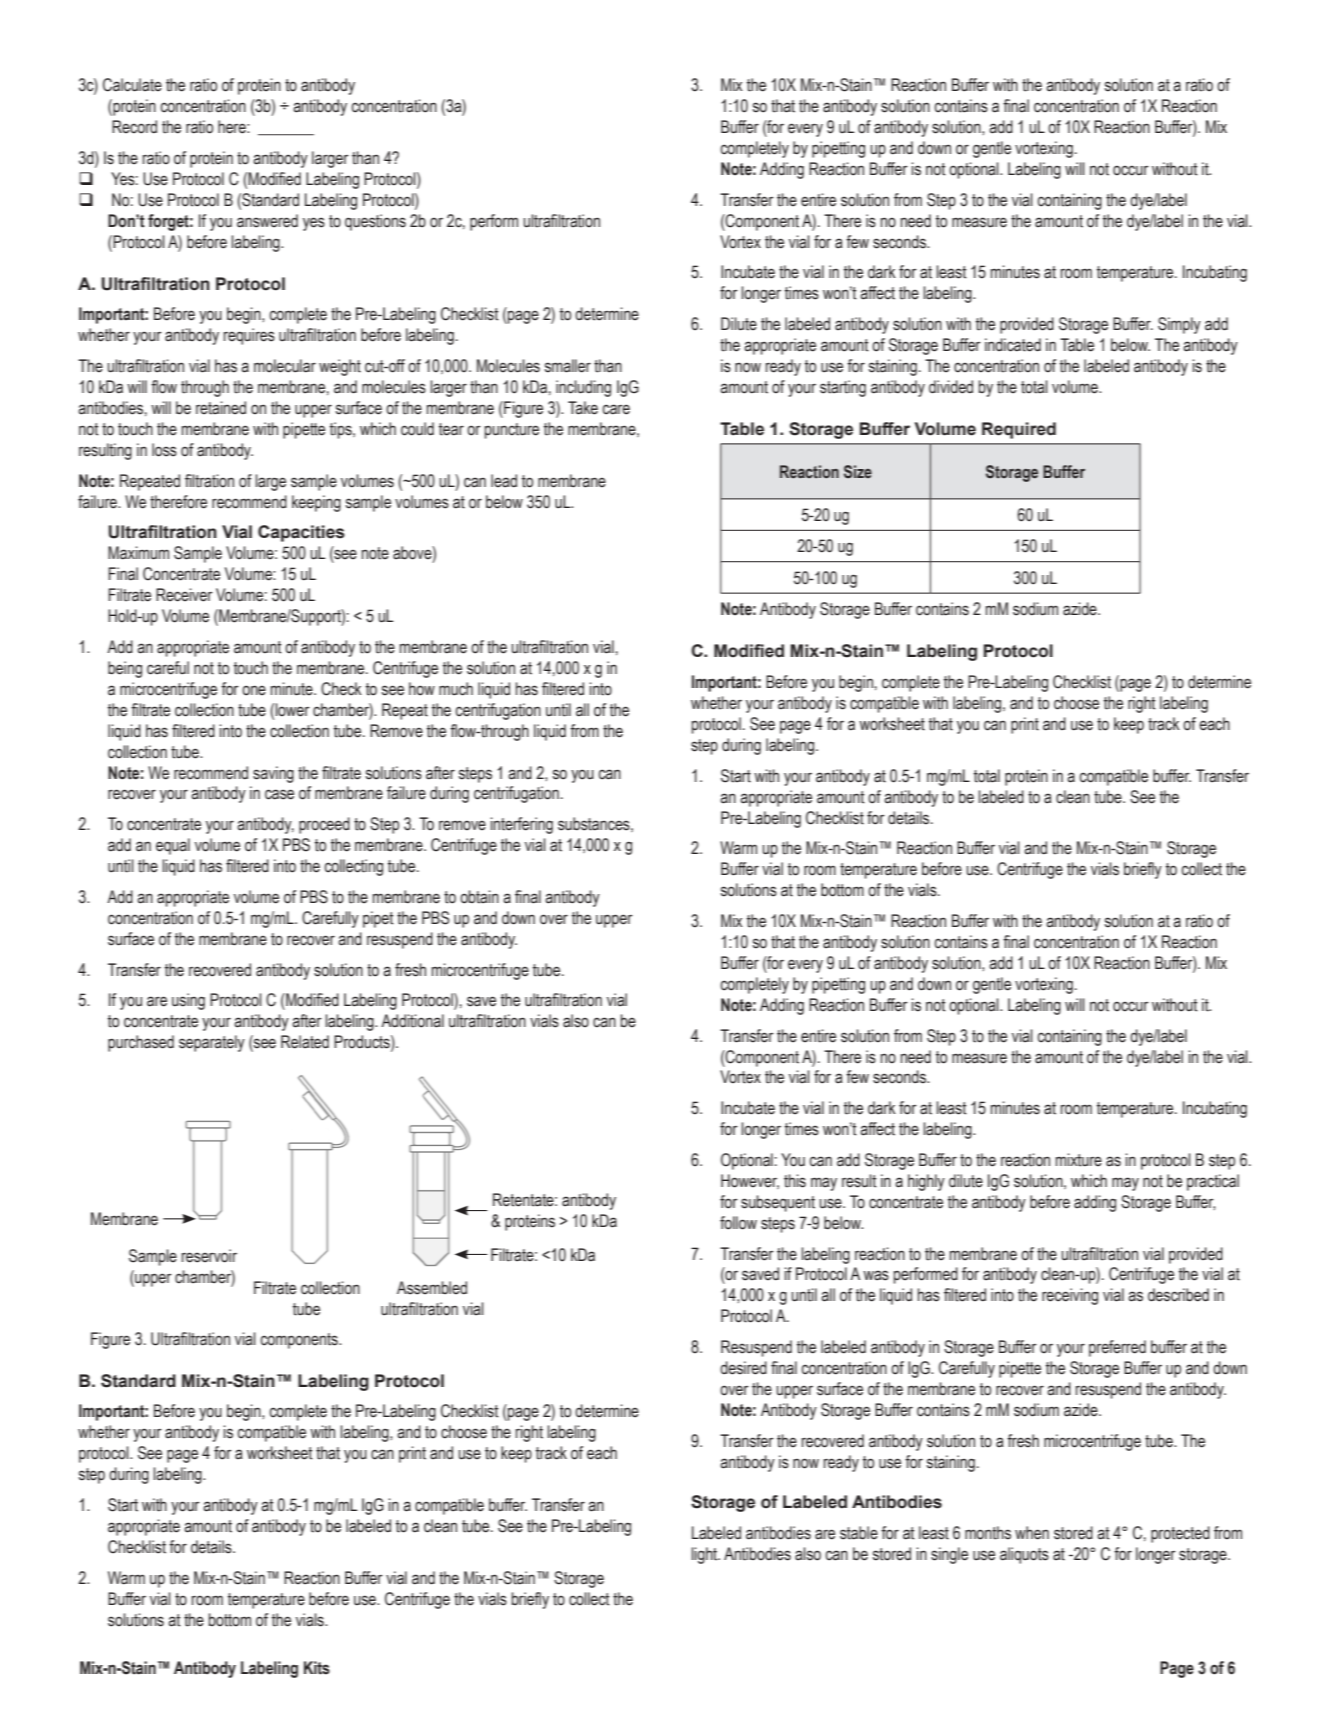 The image size is (1335, 1728). What do you see at coordinates (1079, 1160) in the image?
I see `mixture` at bounding box center [1079, 1160].
